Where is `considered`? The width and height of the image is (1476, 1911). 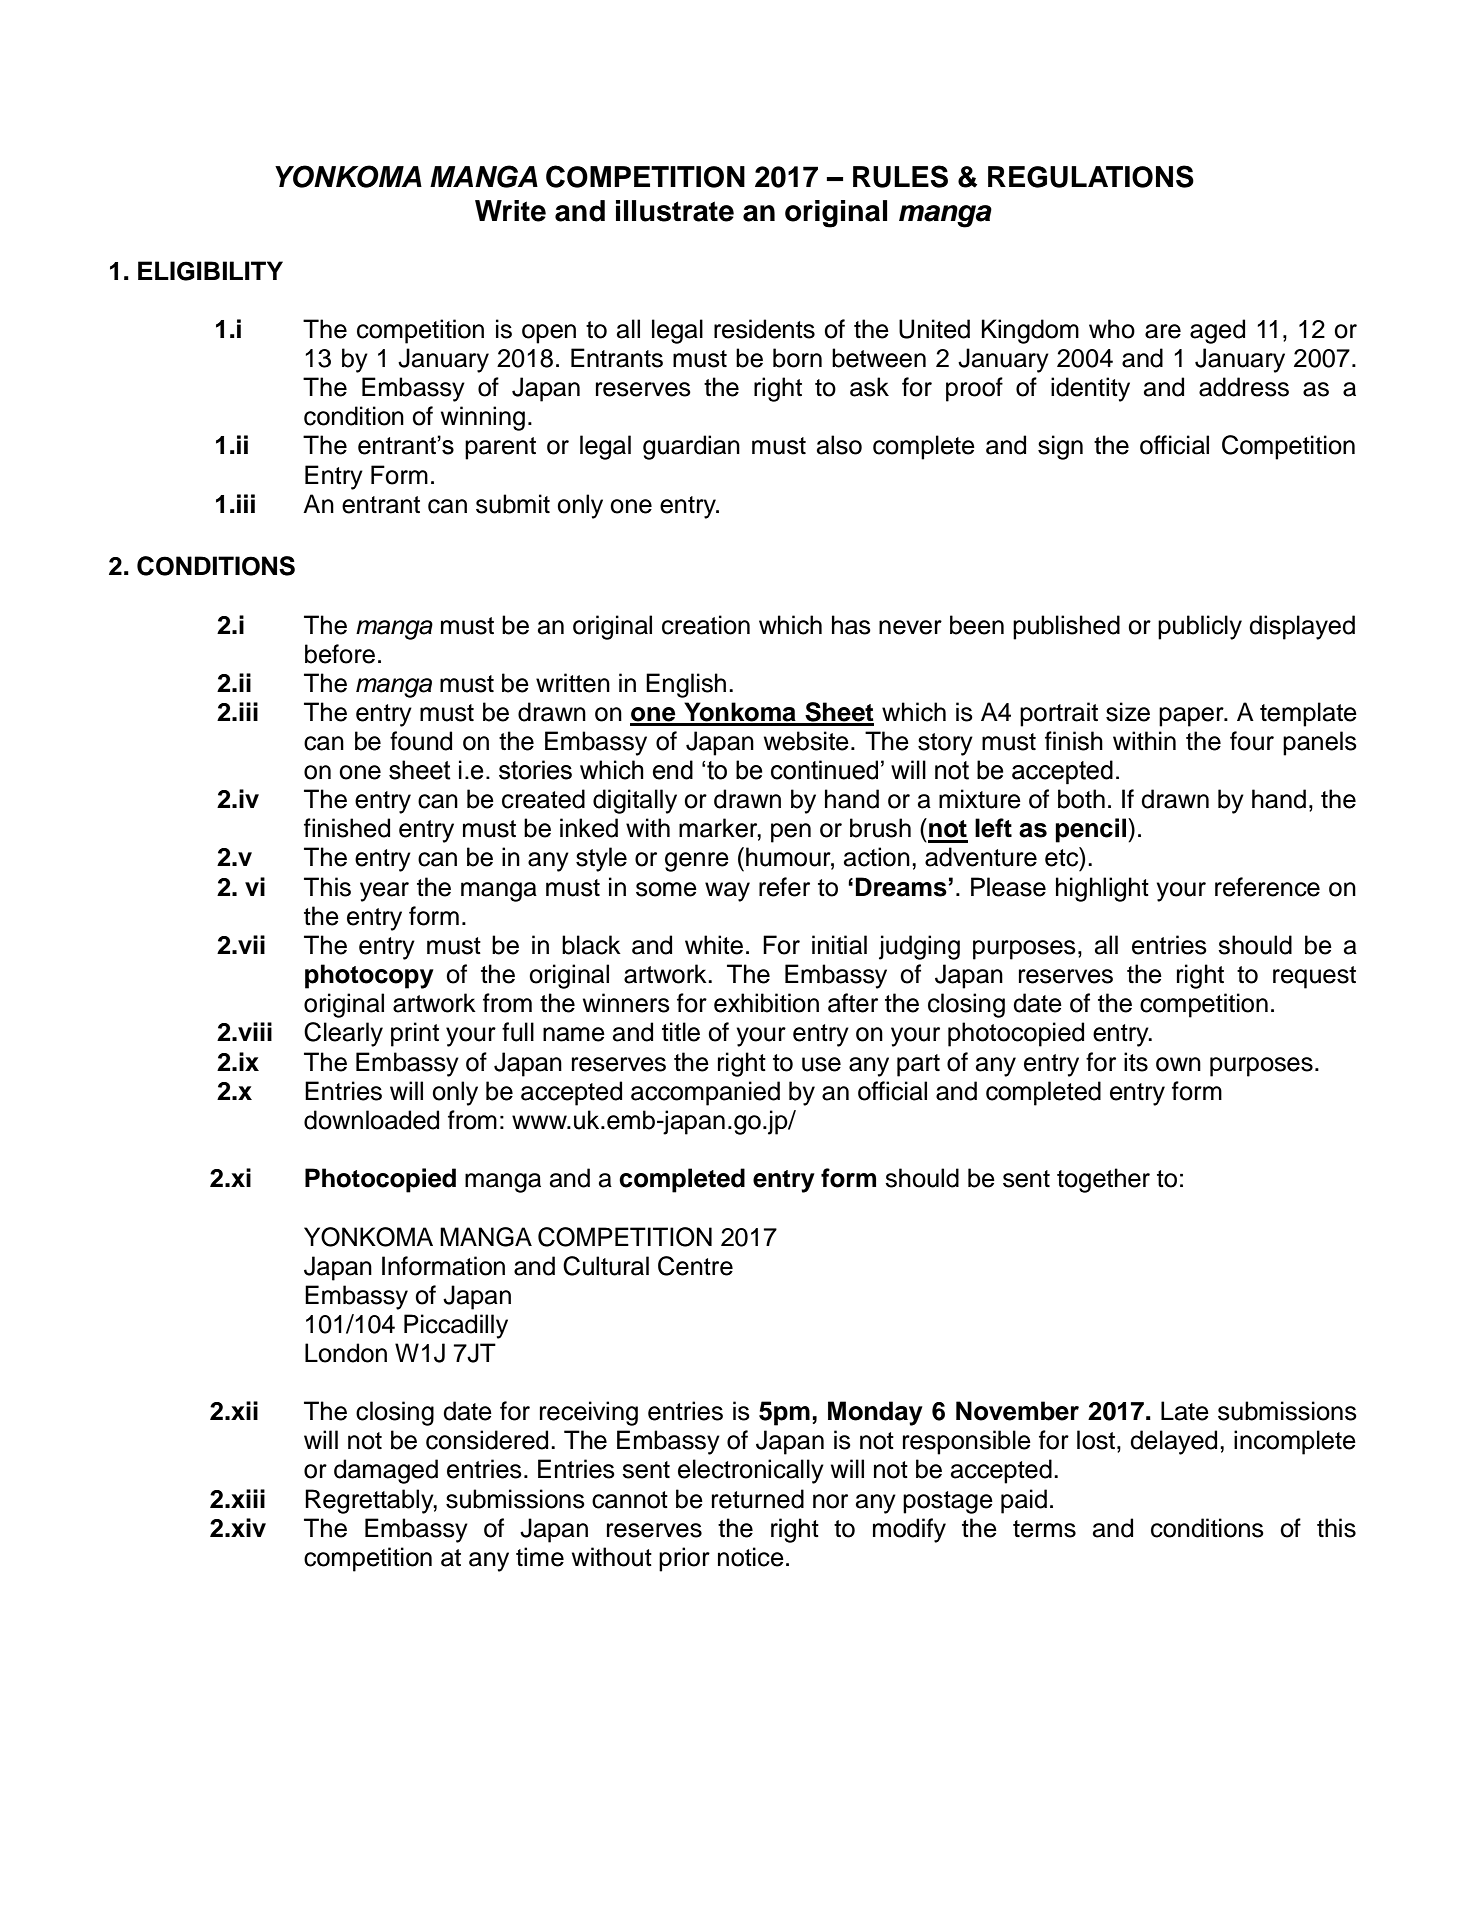
considered is located at coordinates (487, 1440).
